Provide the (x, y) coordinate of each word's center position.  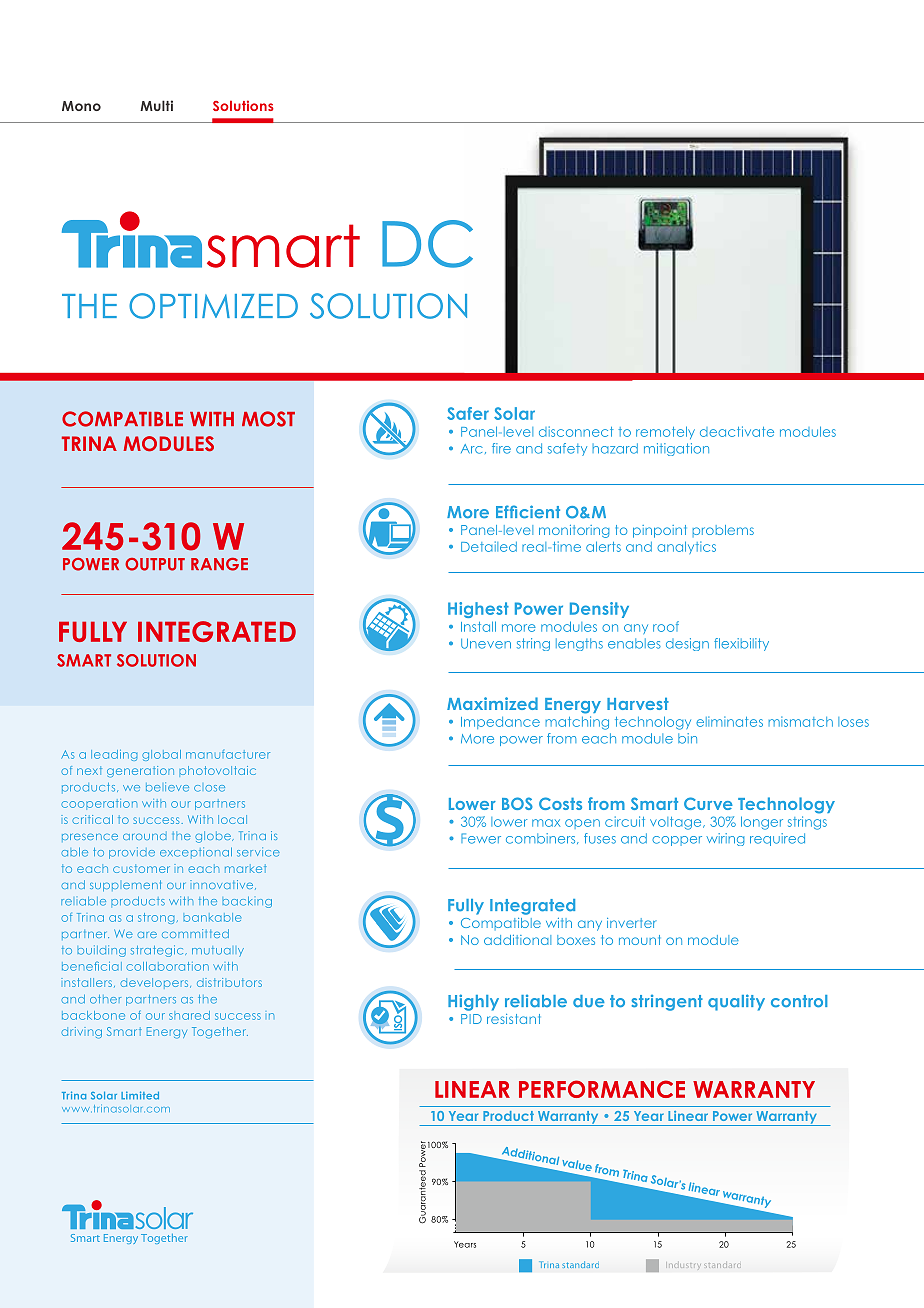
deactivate (737, 431)
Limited (140, 1095)
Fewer (481, 838)
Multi (156, 105)
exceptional (196, 852)
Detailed (489, 546)
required (777, 839)
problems (723, 531)
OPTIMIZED (213, 306)
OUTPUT (155, 564)
